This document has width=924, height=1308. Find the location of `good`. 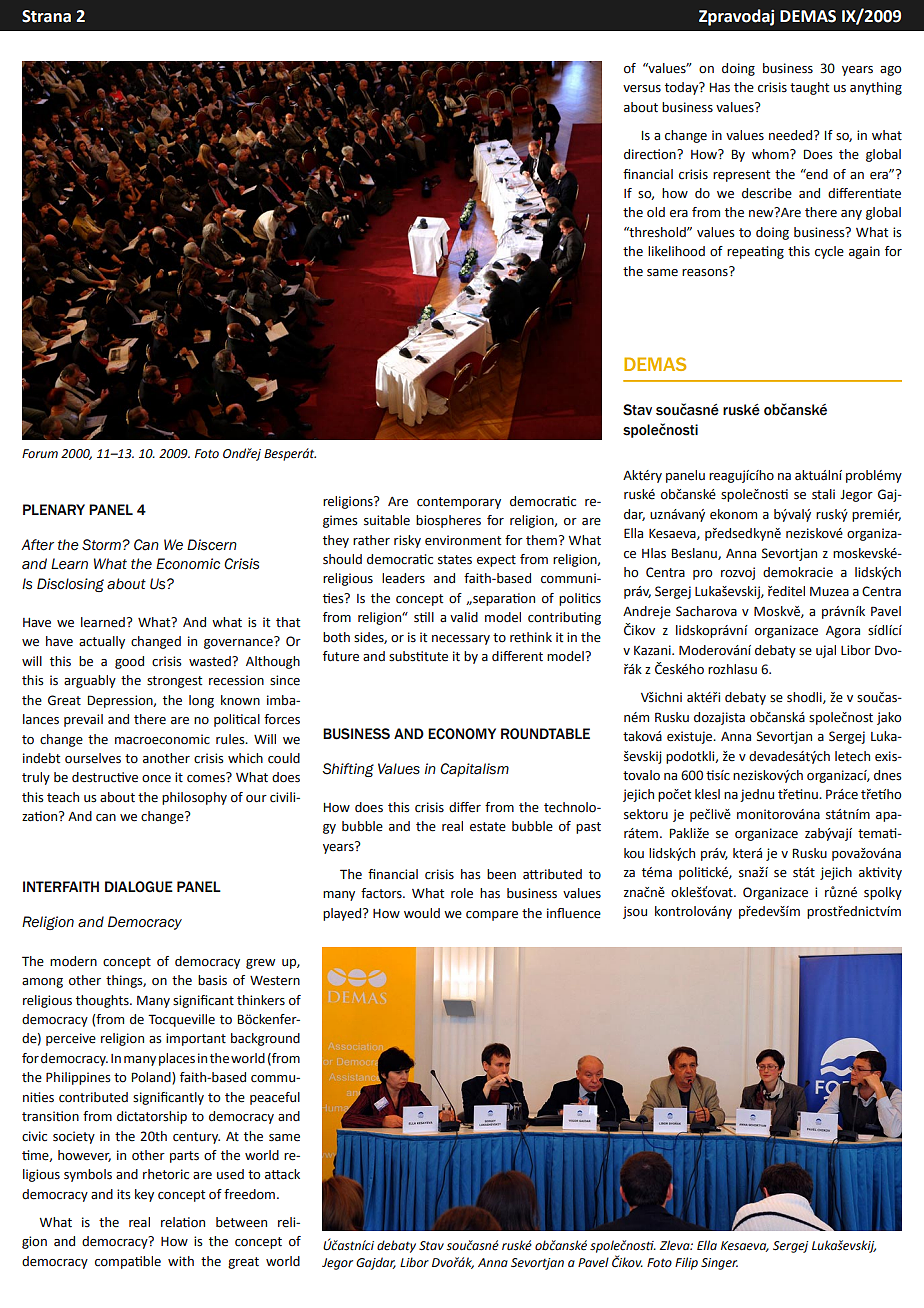

good is located at coordinates (129, 662).
